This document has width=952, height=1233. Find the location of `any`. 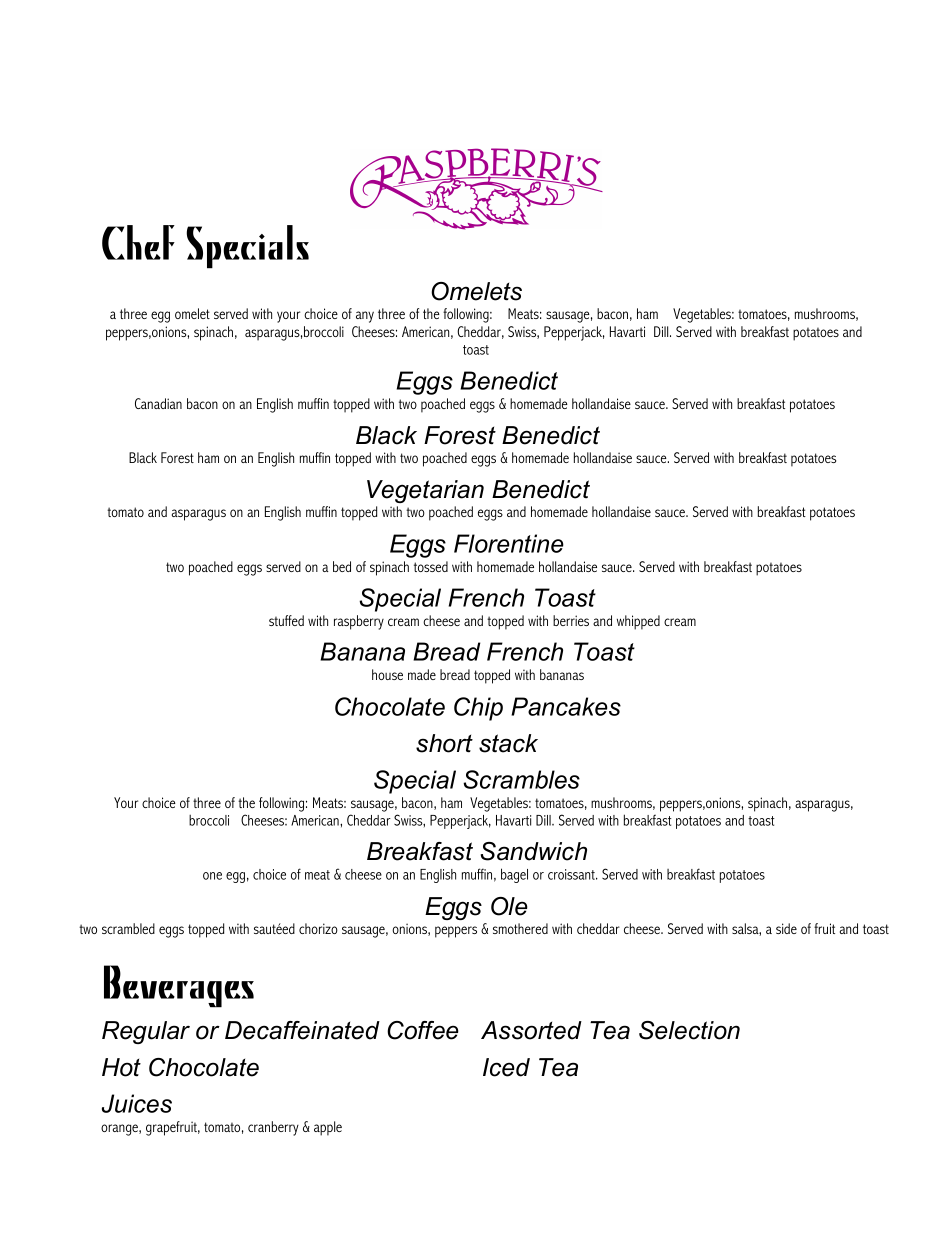

any is located at coordinates (365, 317).
